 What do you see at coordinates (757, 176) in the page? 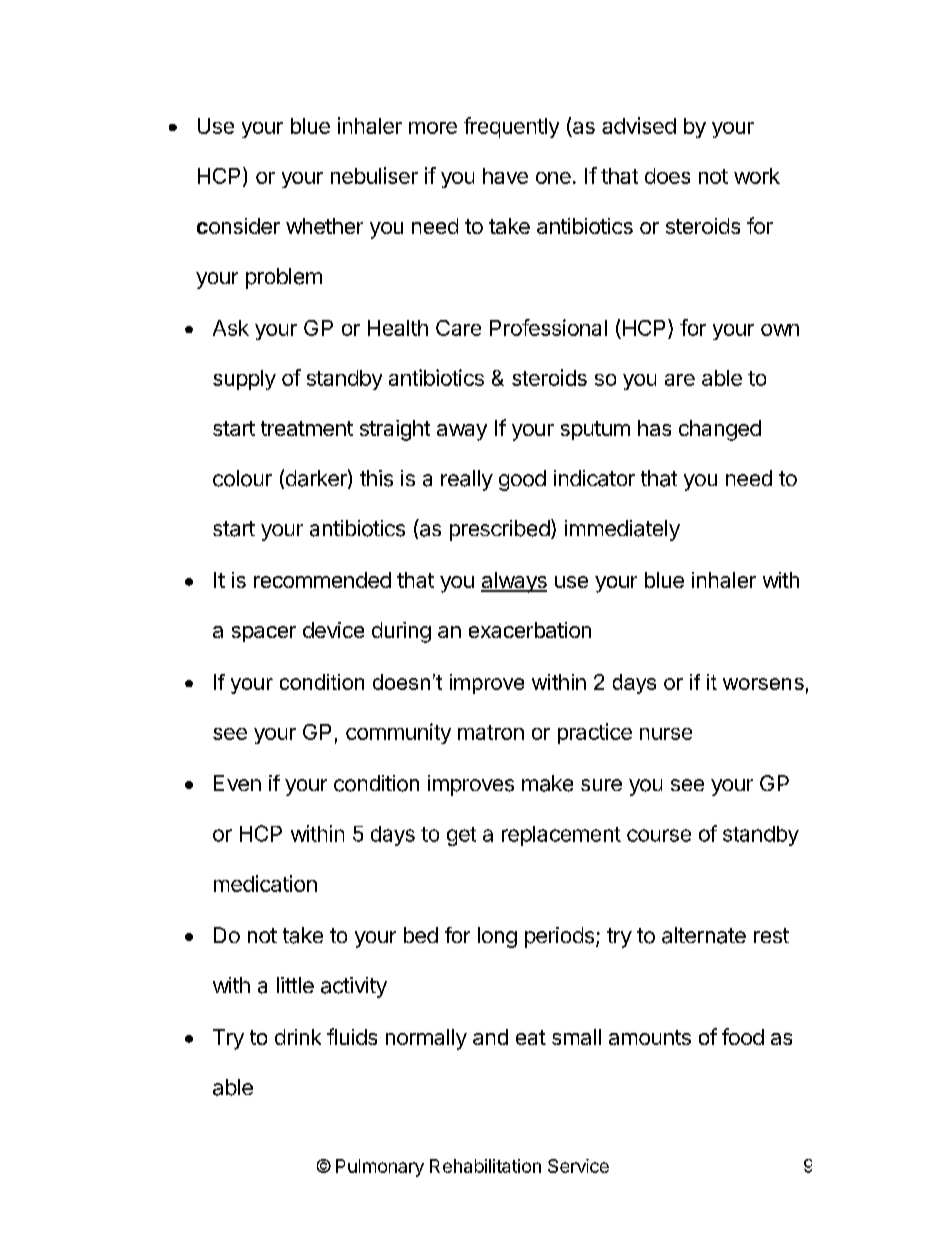
I see `work` at bounding box center [757, 176].
